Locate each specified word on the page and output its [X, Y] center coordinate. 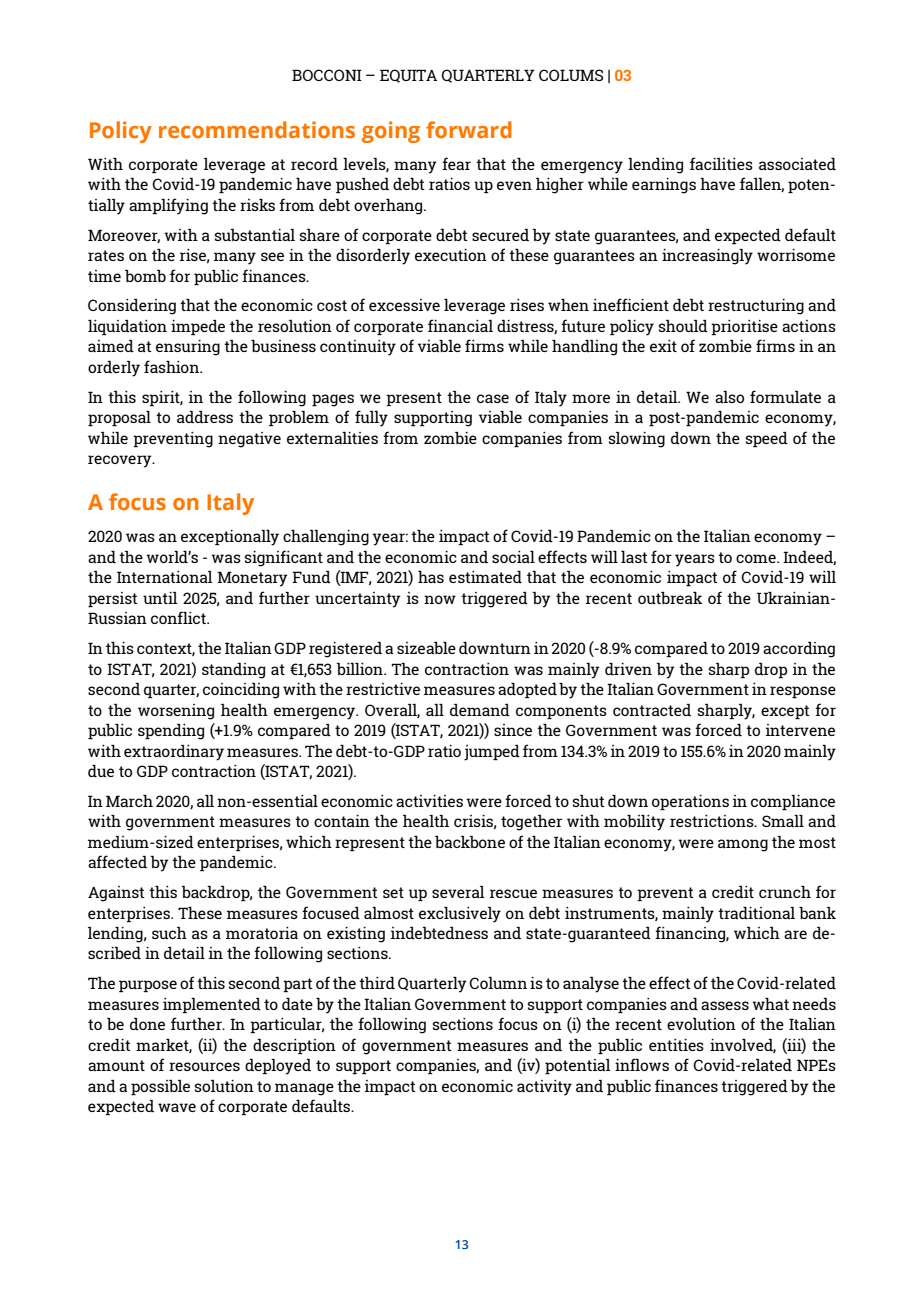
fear [456, 163]
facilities [721, 163]
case [493, 398]
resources [204, 1066]
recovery [121, 461]
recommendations [257, 129]
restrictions [713, 821]
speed [767, 439]
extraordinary [174, 753]
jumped [492, 753]
